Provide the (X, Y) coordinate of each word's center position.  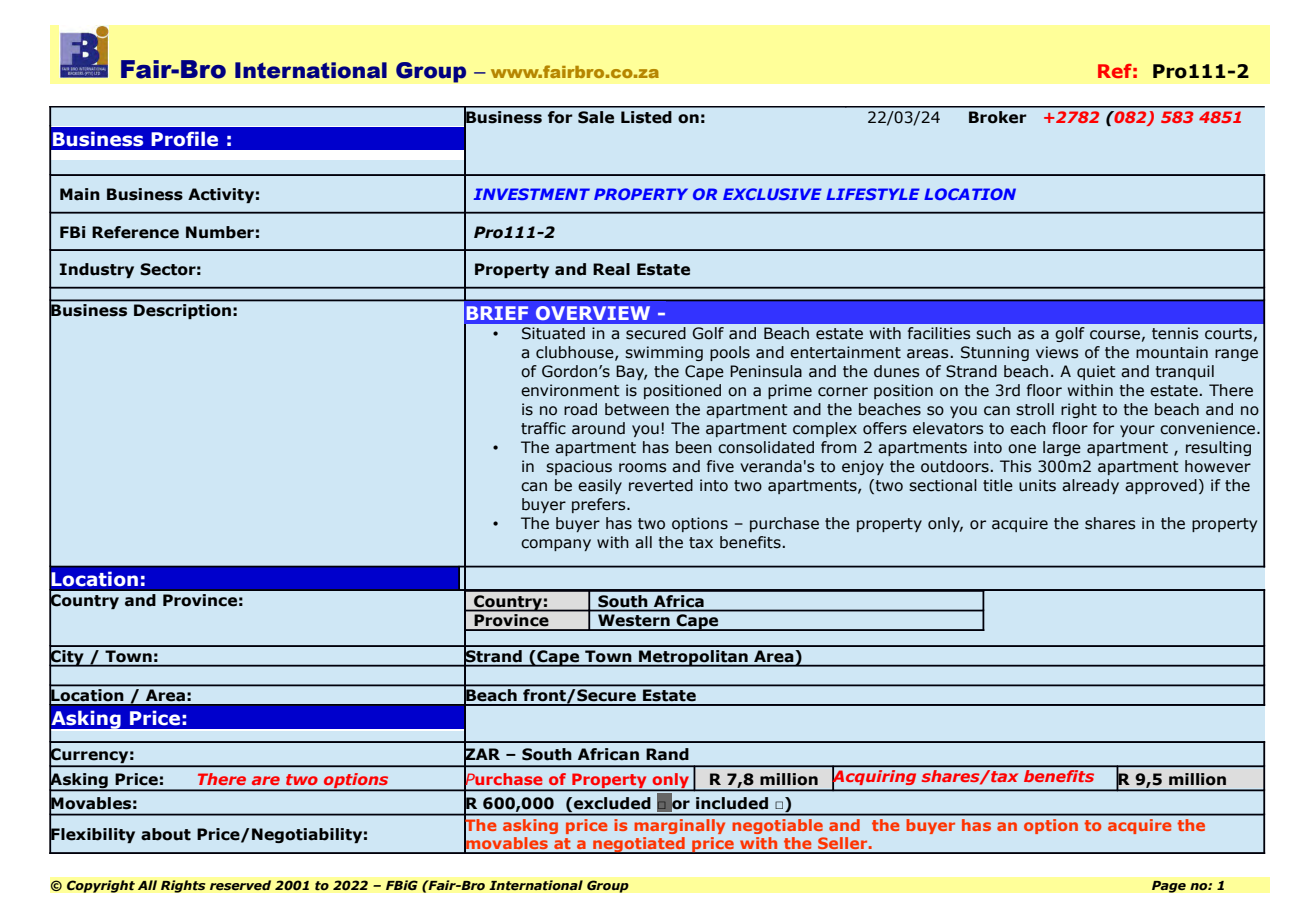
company (556, 545)
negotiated (639, 845)
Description (182, 311)
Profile (184, 139)
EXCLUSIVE (772, 194)
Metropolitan (693, 658)
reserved (240, 885)
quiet (1096, 372)
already (1090, 486)
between (637, 409)
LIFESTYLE (873, 194)
